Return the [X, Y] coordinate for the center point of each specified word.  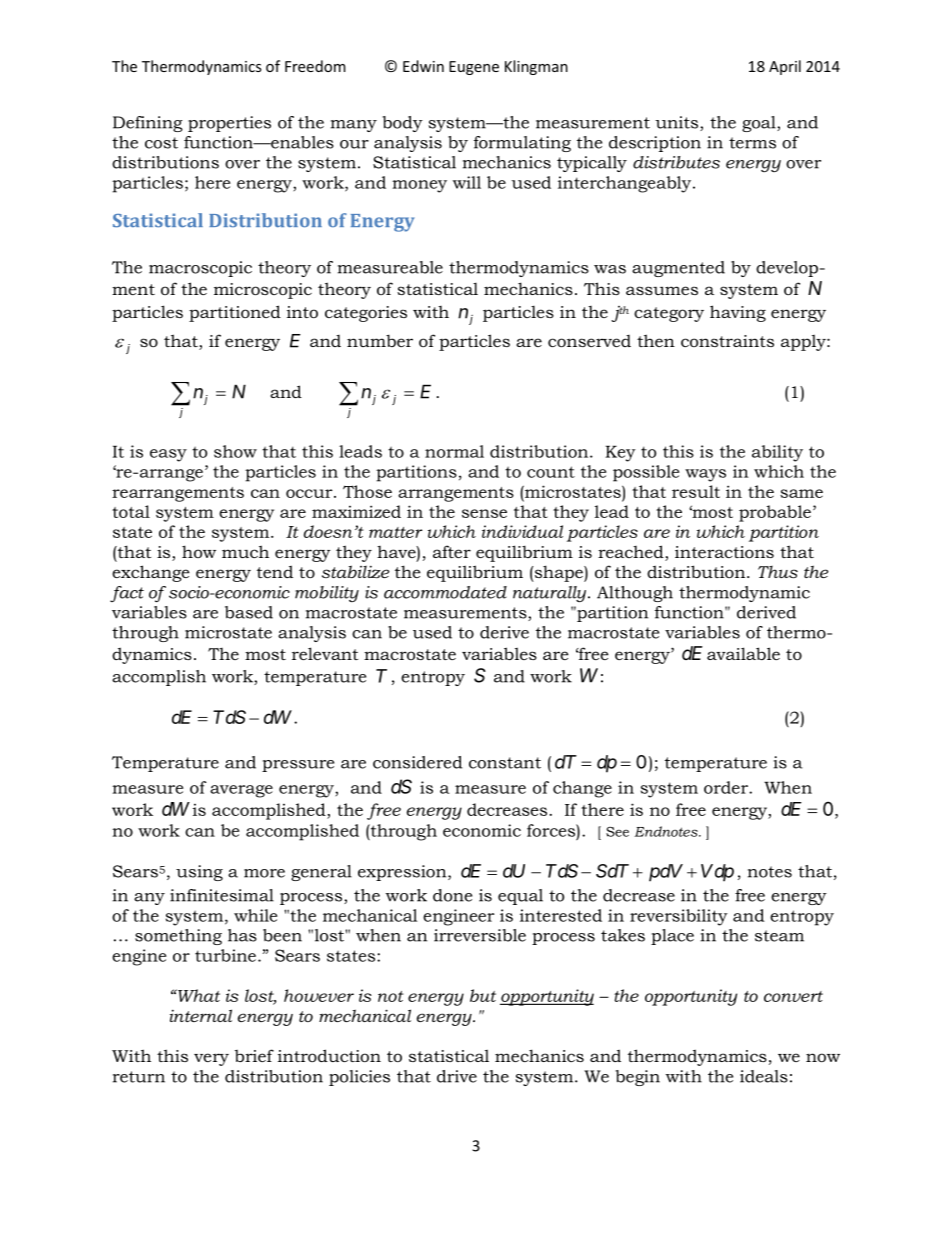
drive [457, 1076]
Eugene [474, 68]
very [211, 1059]
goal [760, 124]
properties [229, 124]
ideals [764, 1076]
